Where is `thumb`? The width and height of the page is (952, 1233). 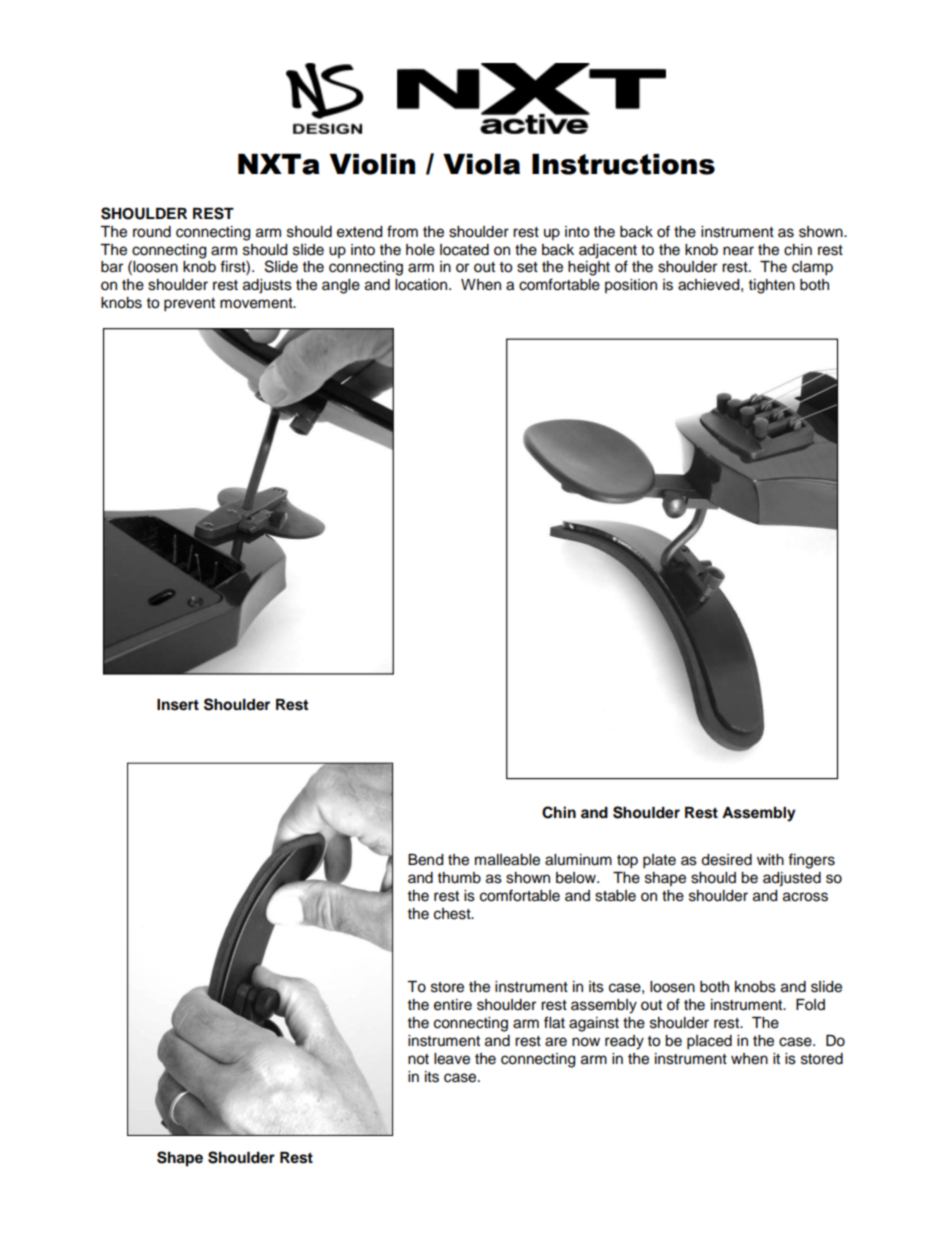
thumb is located at coordinates (459, 878).
